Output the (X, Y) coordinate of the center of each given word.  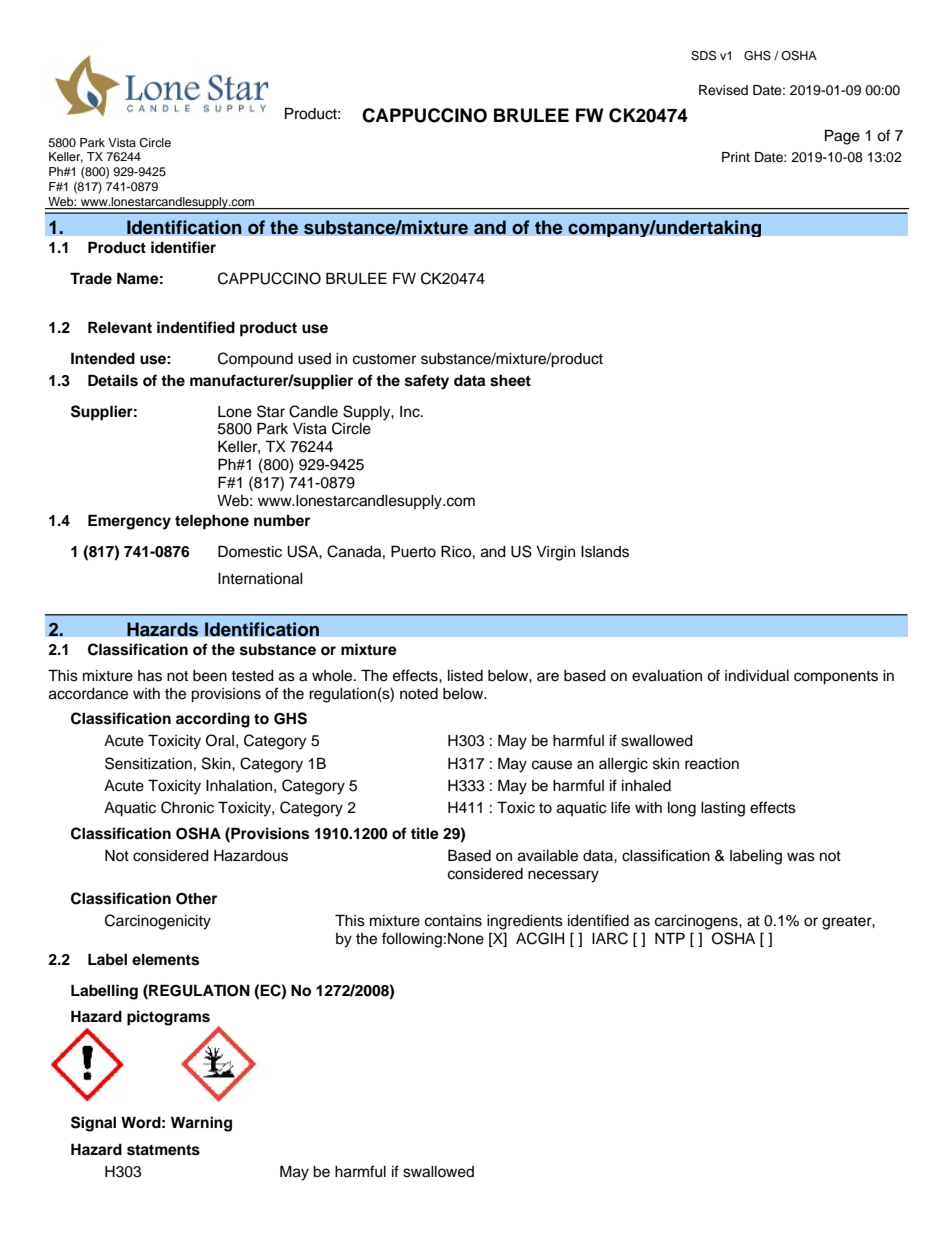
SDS (703, 56)
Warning (201, 1124)
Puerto (413, 551)
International (260, 579)
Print (736, 157)
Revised (723, 90)
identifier (183, 247)
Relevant (120, 327)
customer (384, 359)
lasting (723, 809)
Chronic (187, 807)
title (425, 833)
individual (757, 676)
